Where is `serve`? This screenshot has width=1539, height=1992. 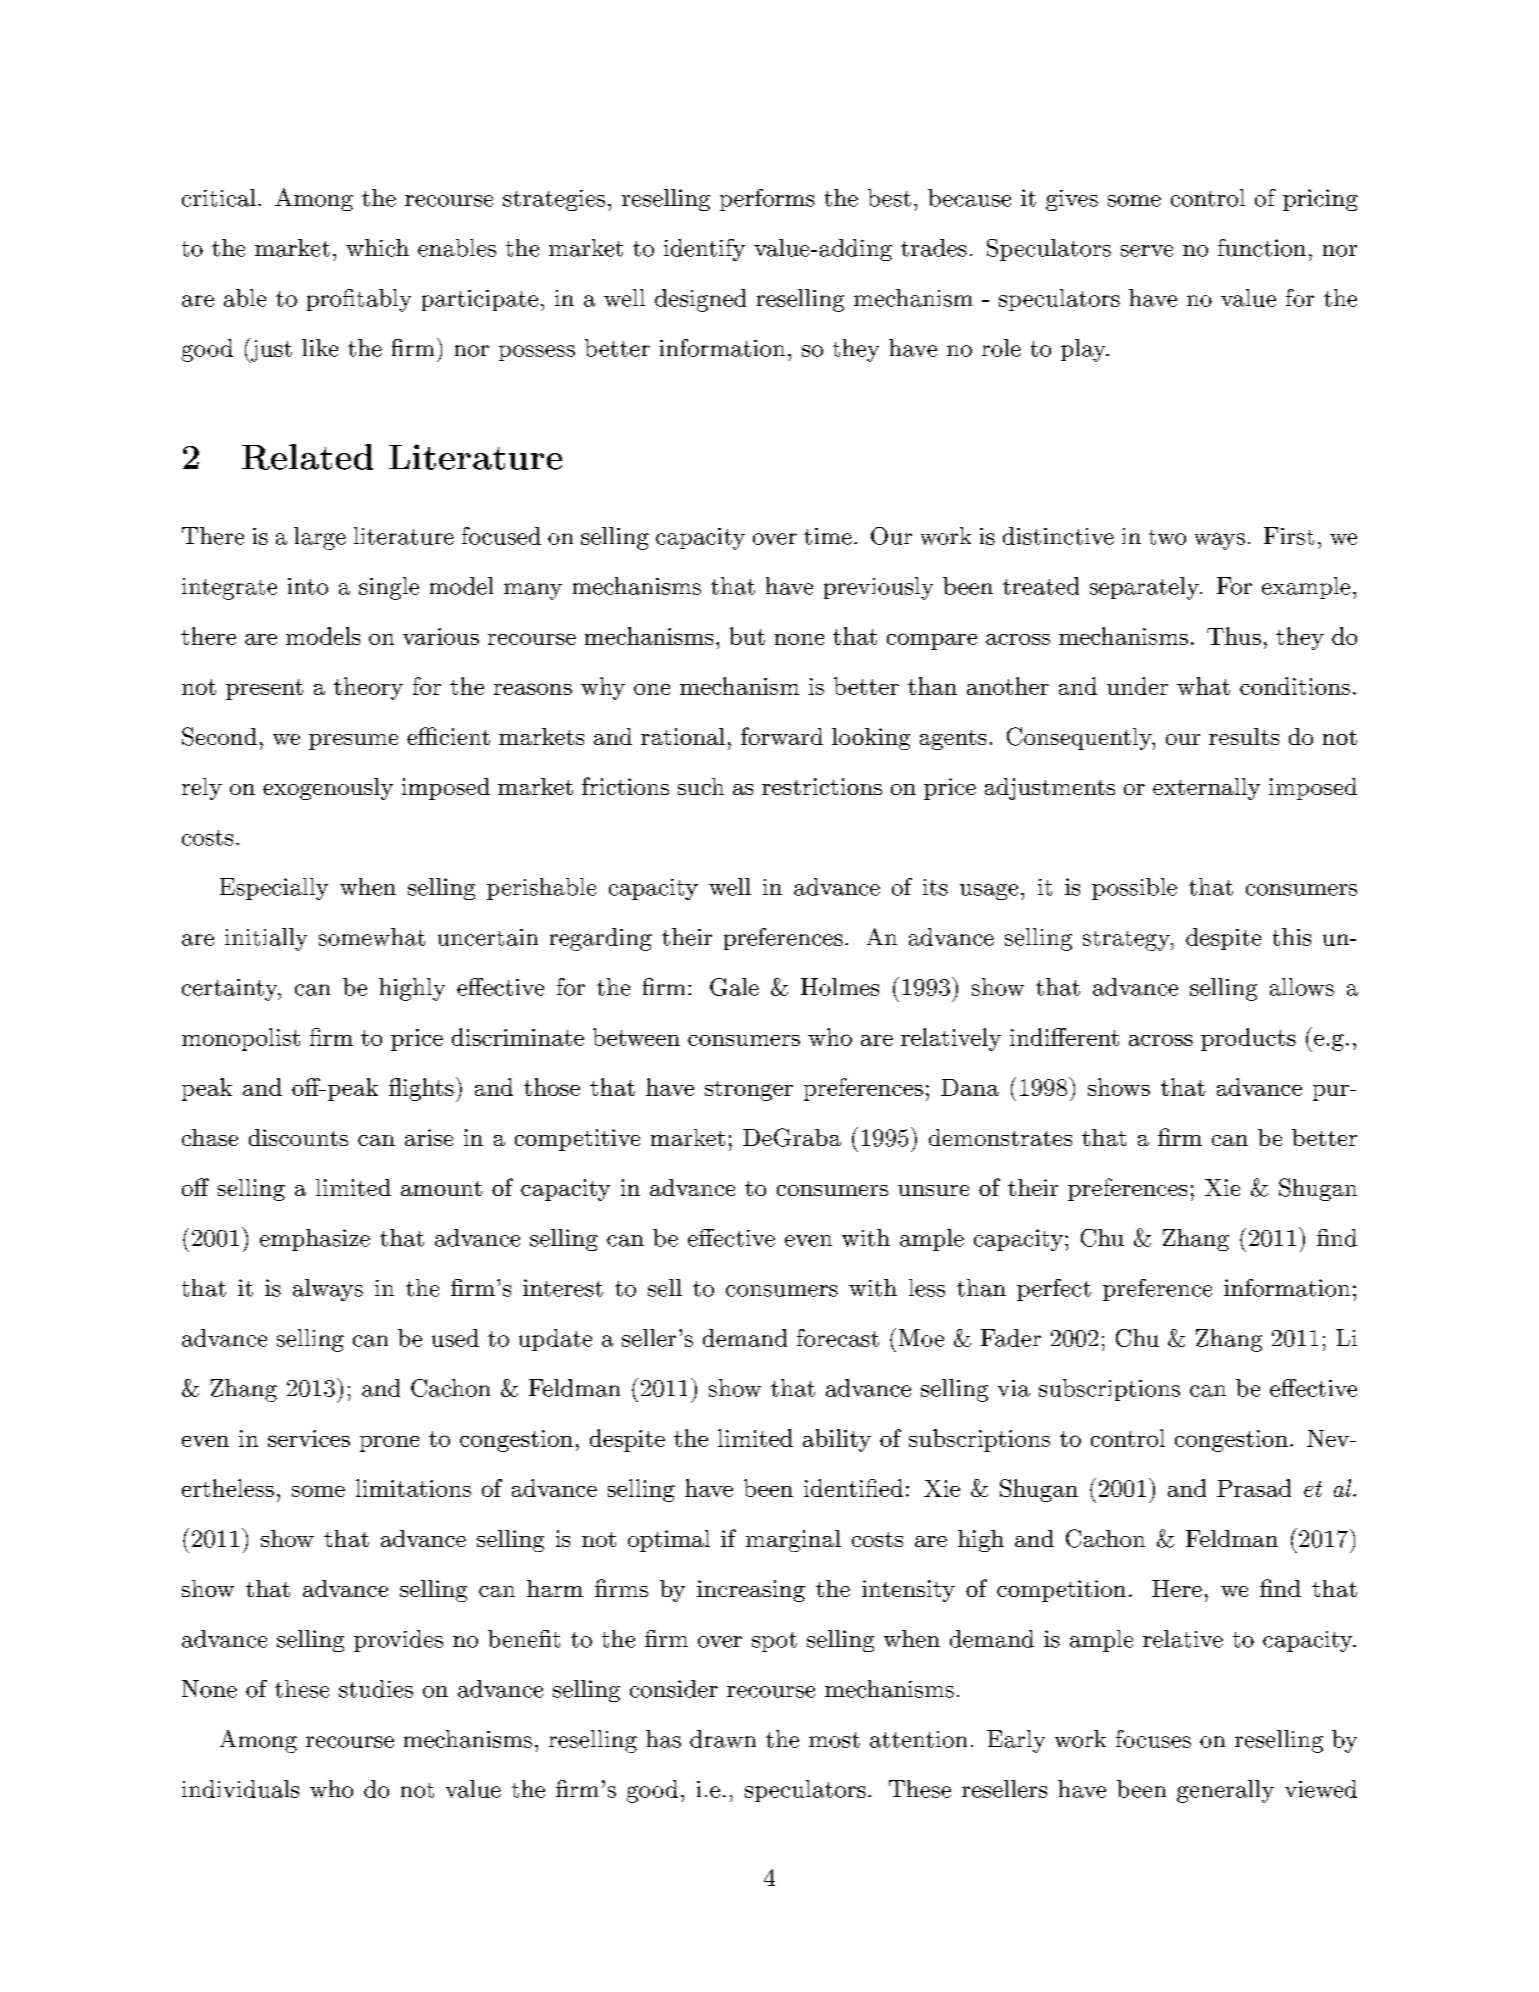 serve is located at coordinates (1147, 251).
